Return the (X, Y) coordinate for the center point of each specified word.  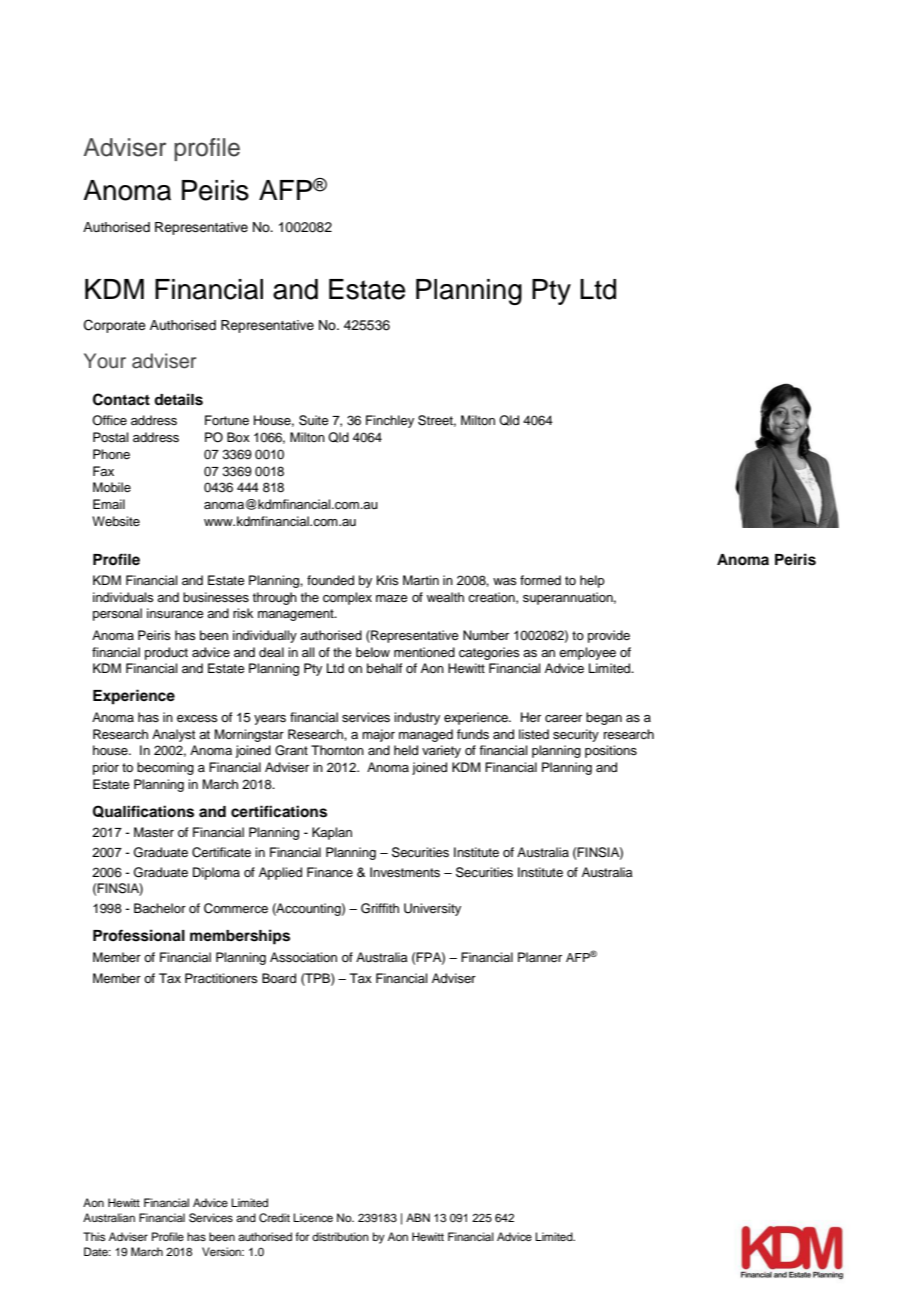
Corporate (115, 326)
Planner (540, 957)
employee (587, 653)
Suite (314, 420)
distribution (340, 1236)
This (94, 1236)
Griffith (380, 908)
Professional (139, 935)
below (373, 652)
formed (540, 580)
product (166, 653)
